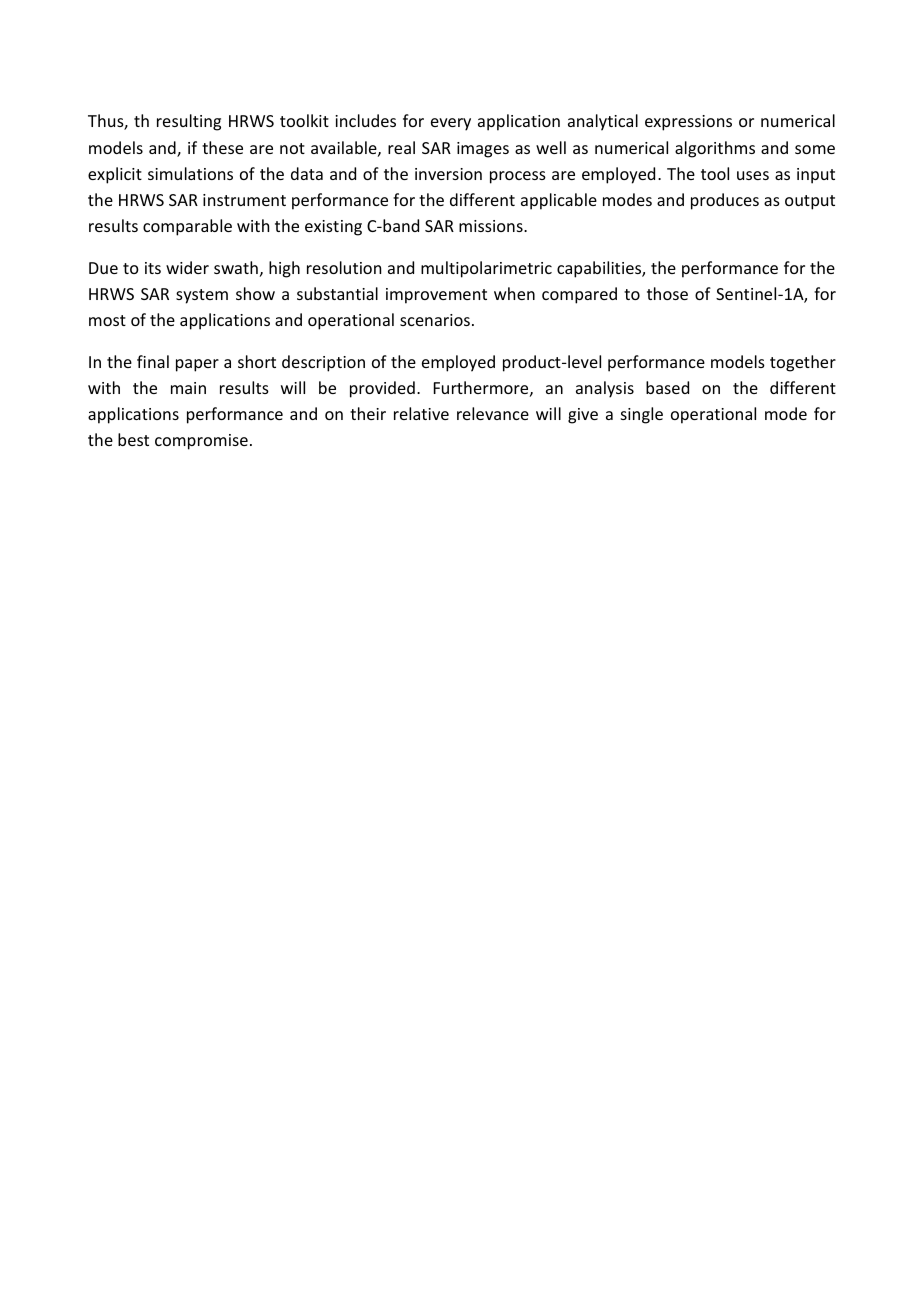 This screenshot has width=924, height=1308. Describe the element at coordinates (201, 442) in the screenshot. I see `compromise` at that location.
